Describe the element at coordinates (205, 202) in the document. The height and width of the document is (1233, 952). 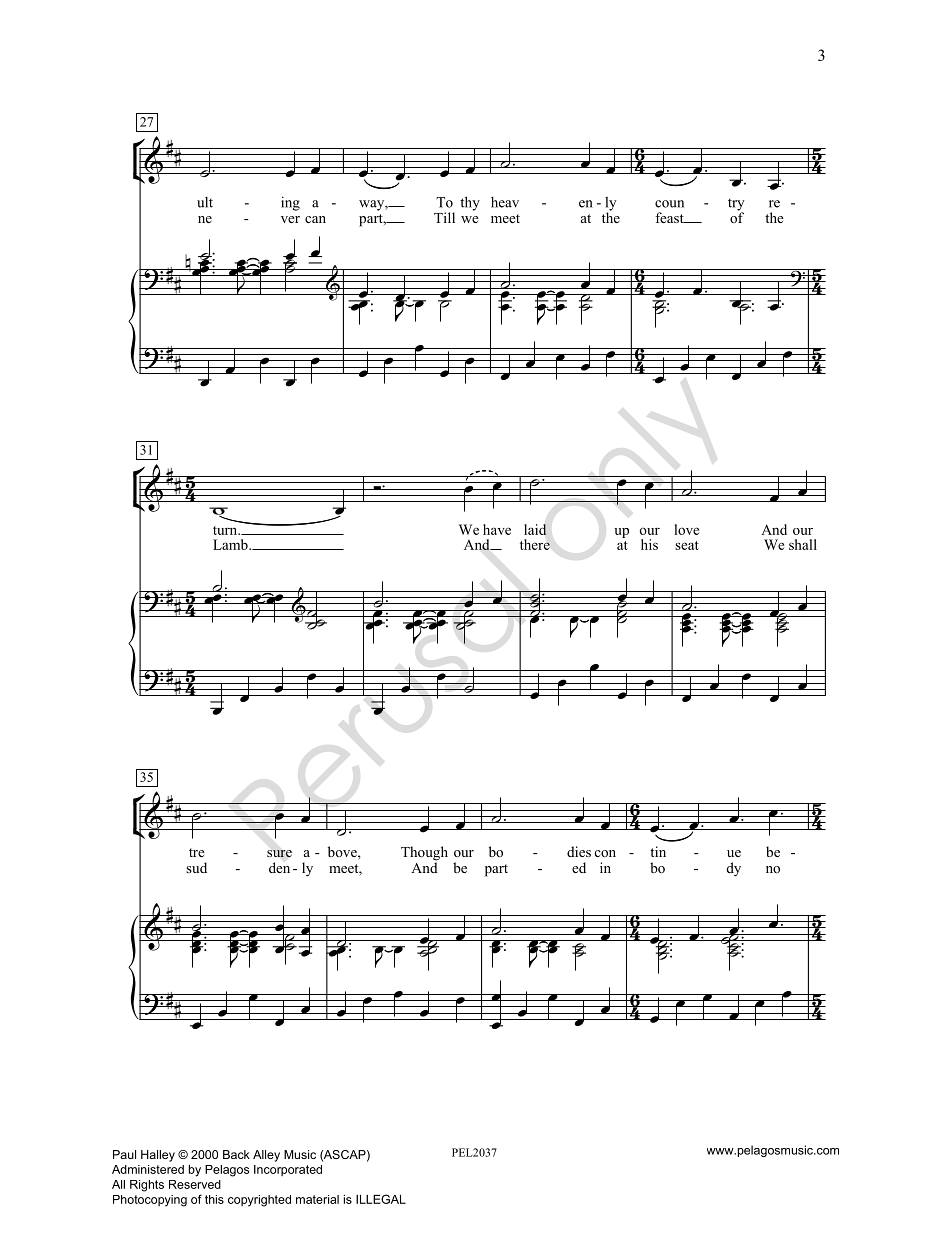
I see `ult` at that location.
